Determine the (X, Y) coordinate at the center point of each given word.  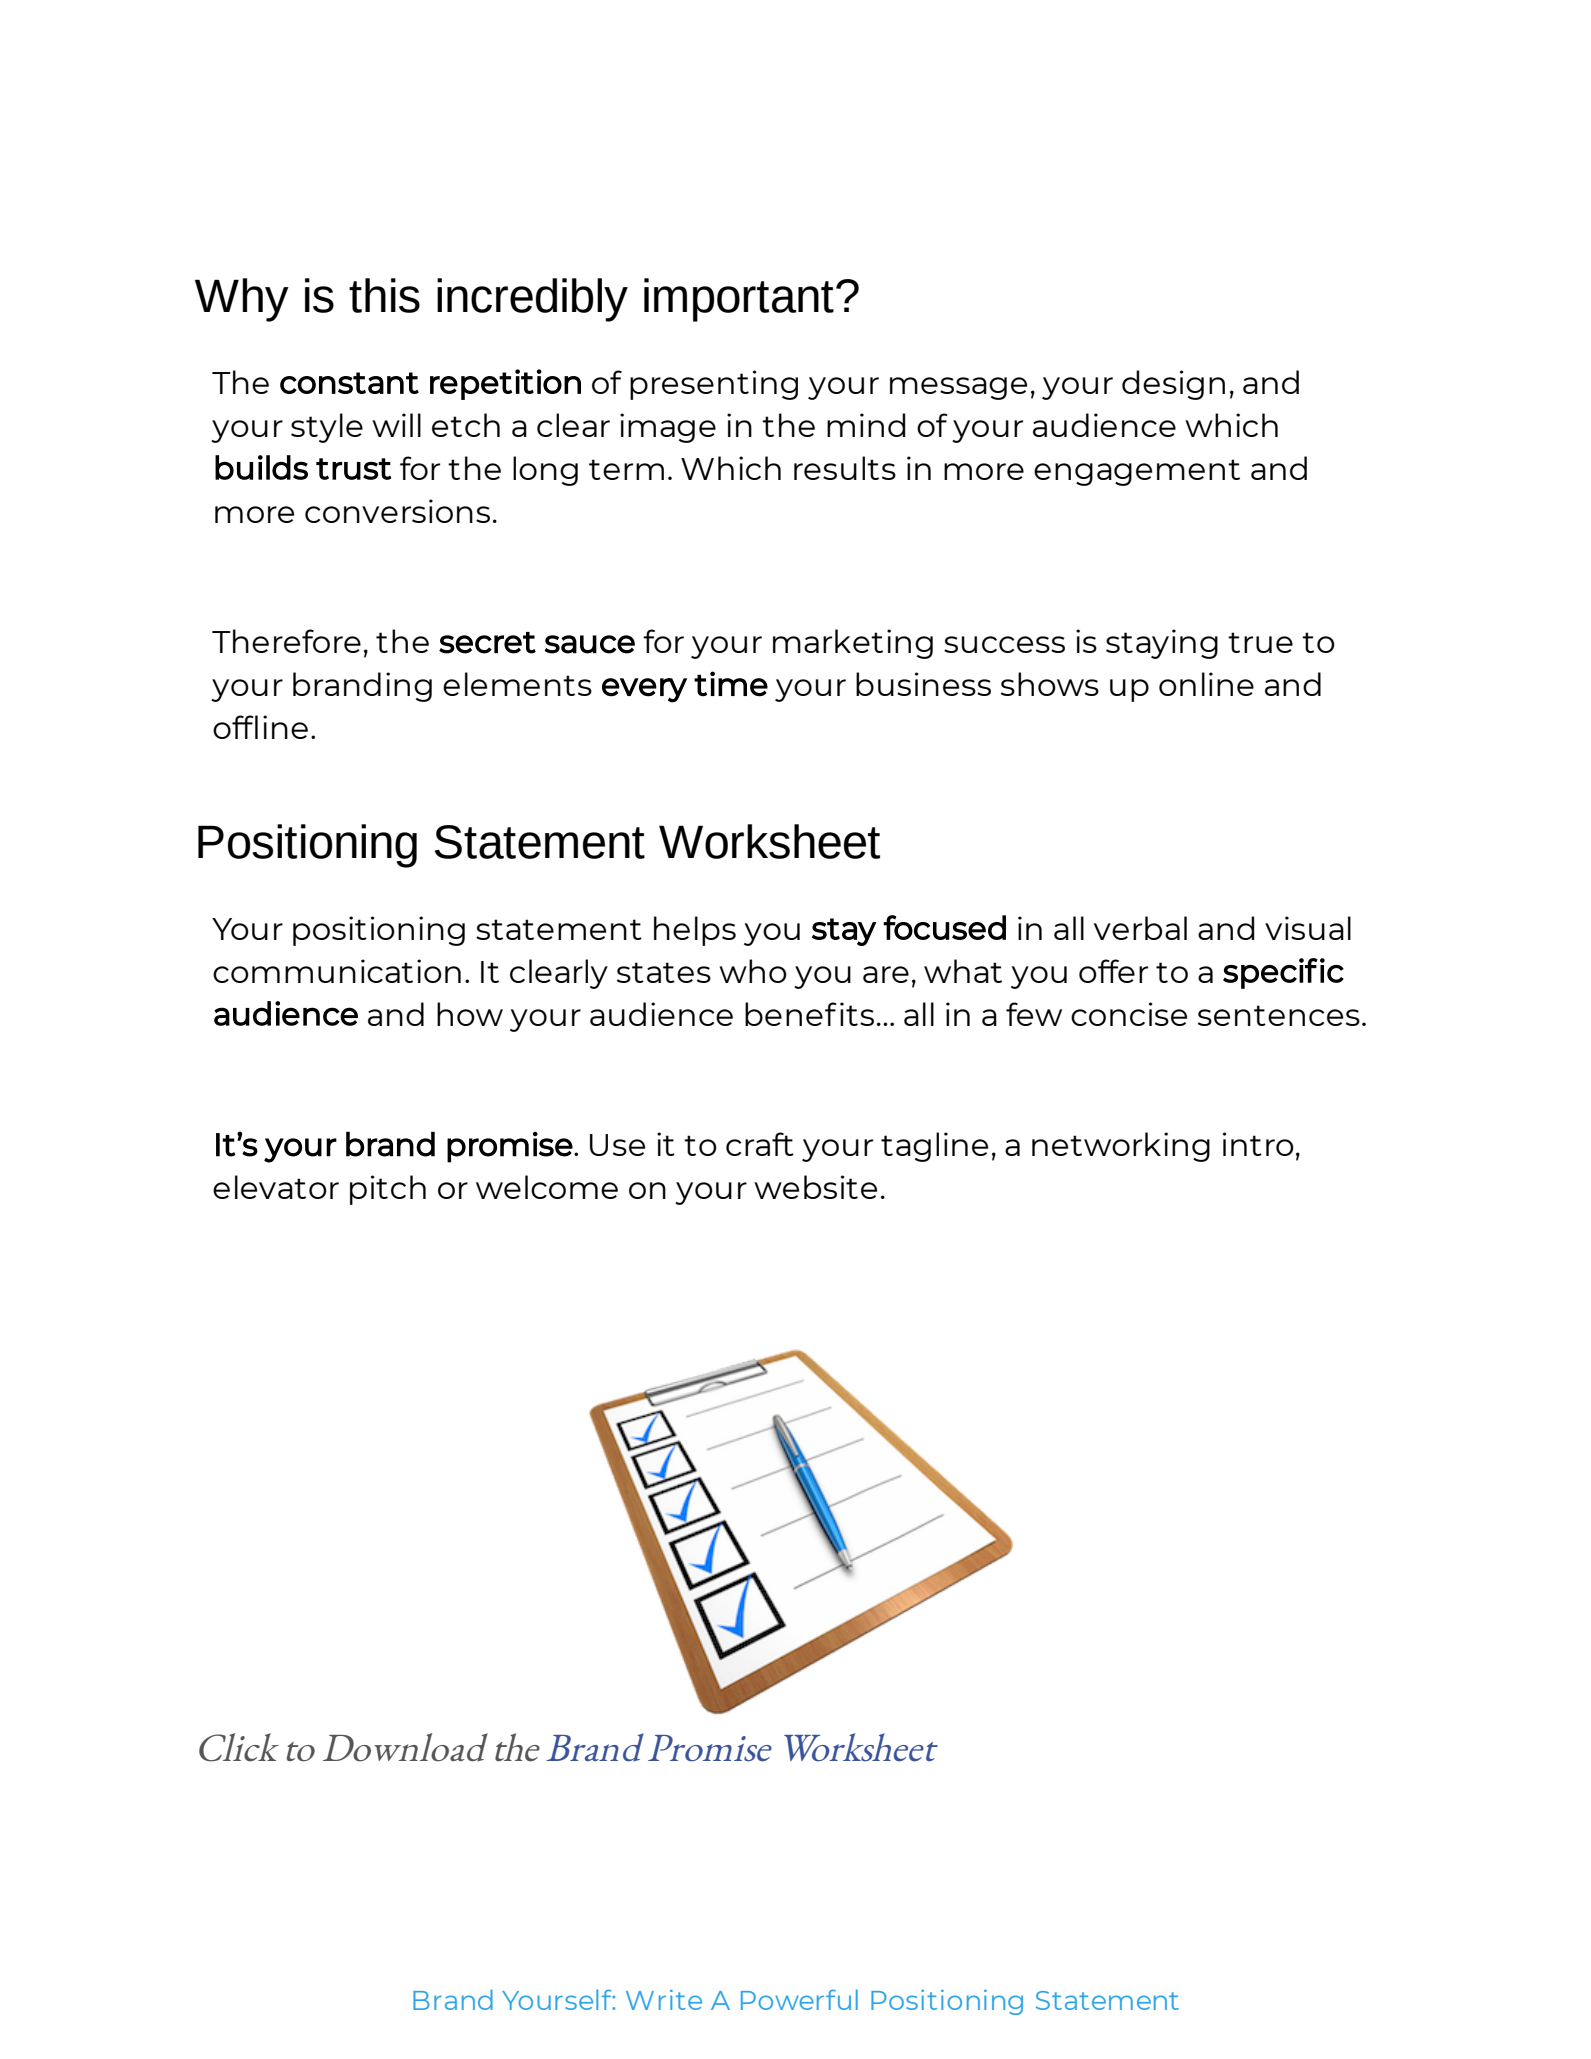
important (739, 300)
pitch (388, 1190)
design (1173, 385)
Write (664, 2000)
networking (1121, 1147)
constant (349, 383)
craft (760, 1144)
